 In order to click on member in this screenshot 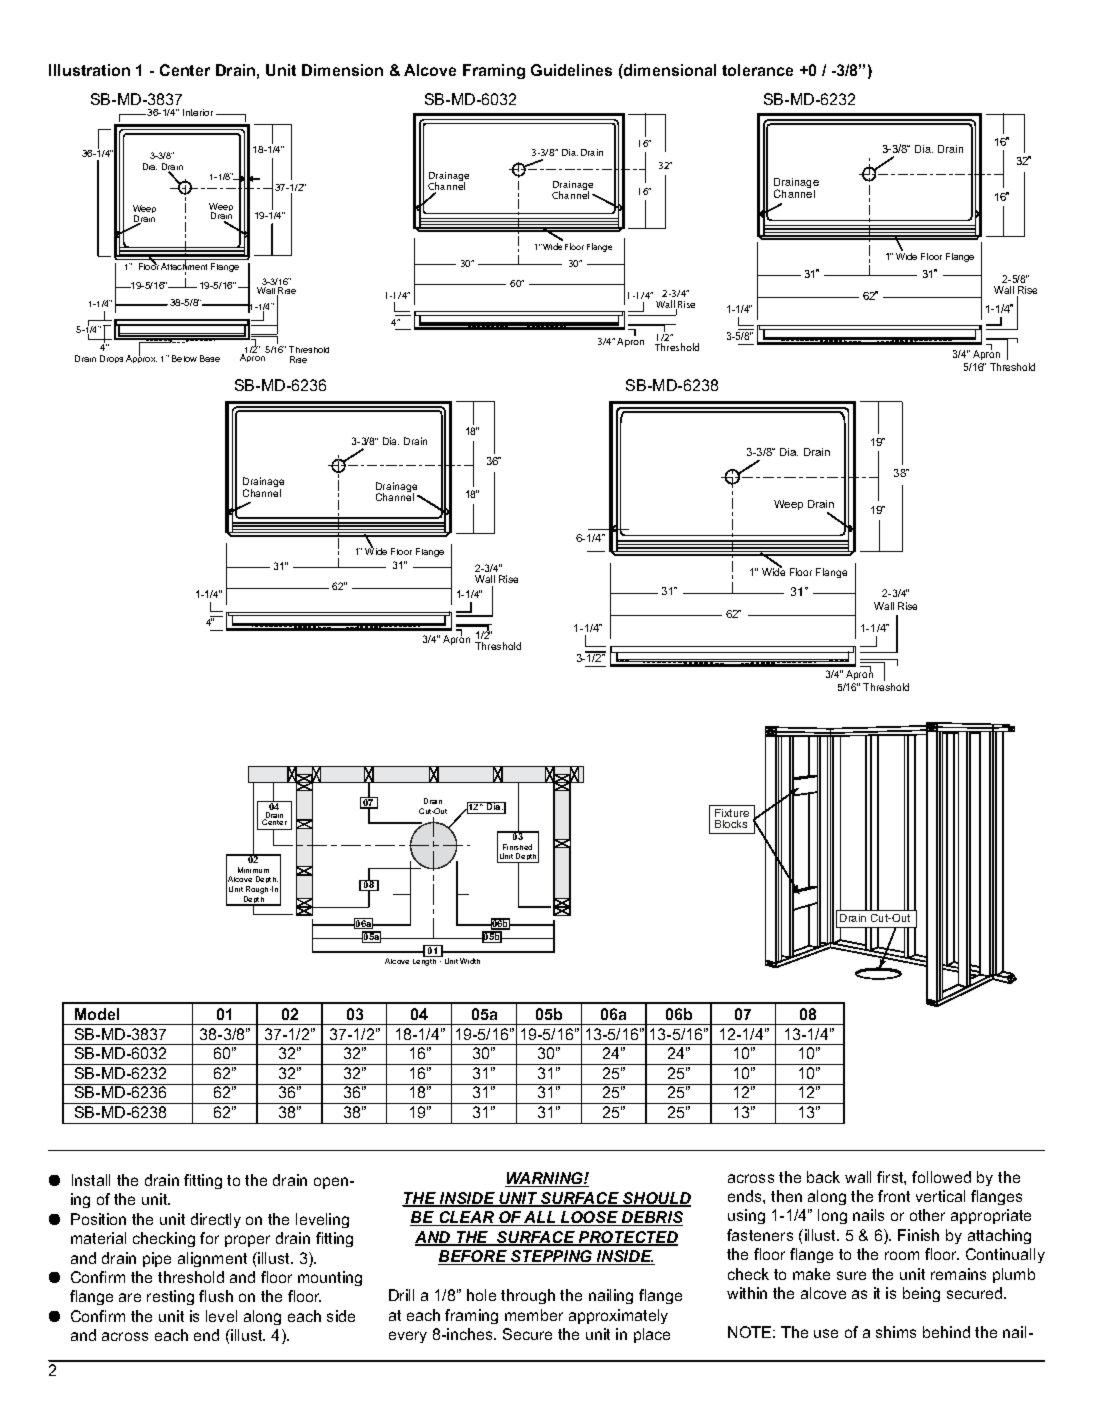, I will do `click(534, 1315)`.
